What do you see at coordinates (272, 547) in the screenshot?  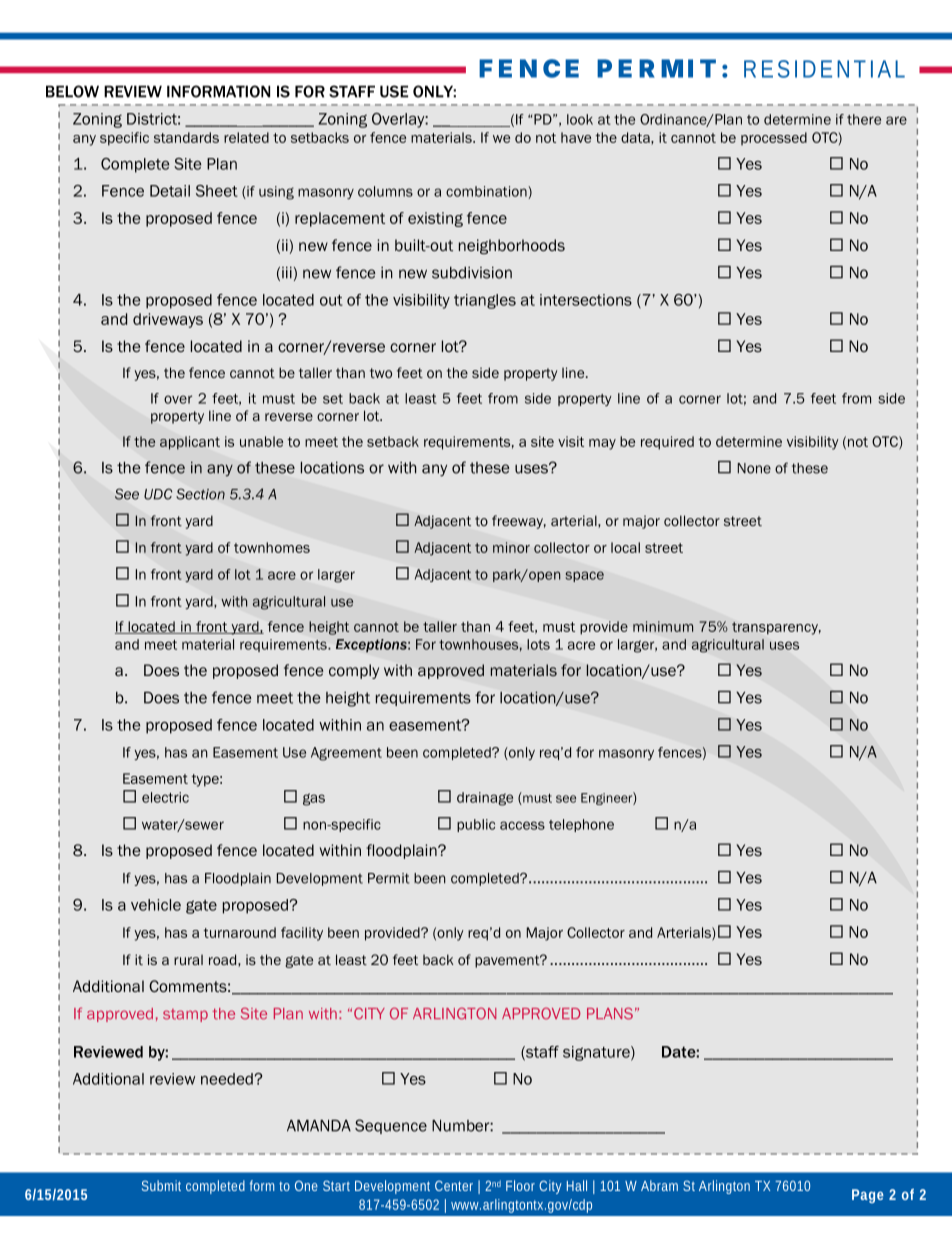 I see `townhomes` at bounding box center [272, 547].
